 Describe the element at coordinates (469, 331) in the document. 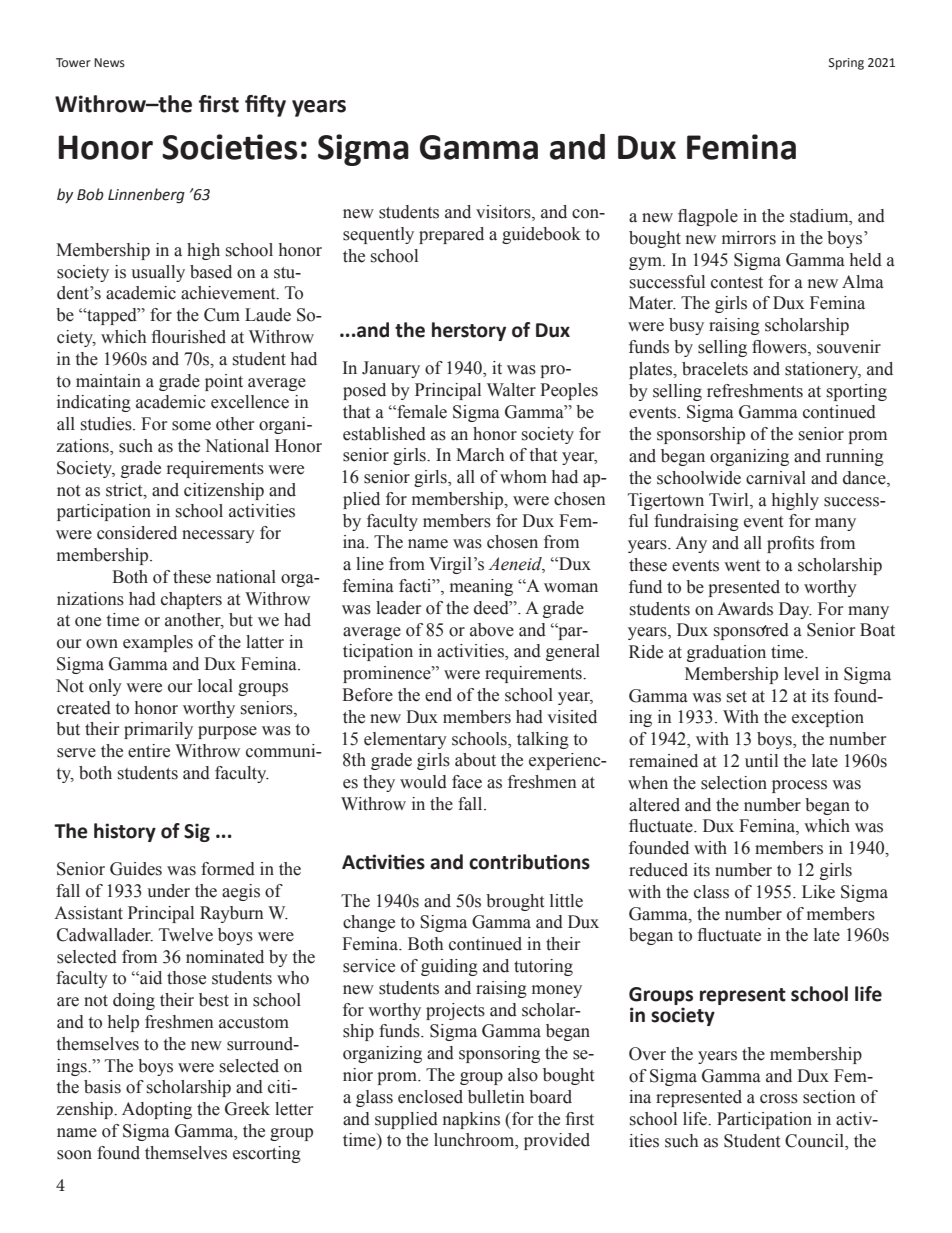

I see `herstory` at that location.
